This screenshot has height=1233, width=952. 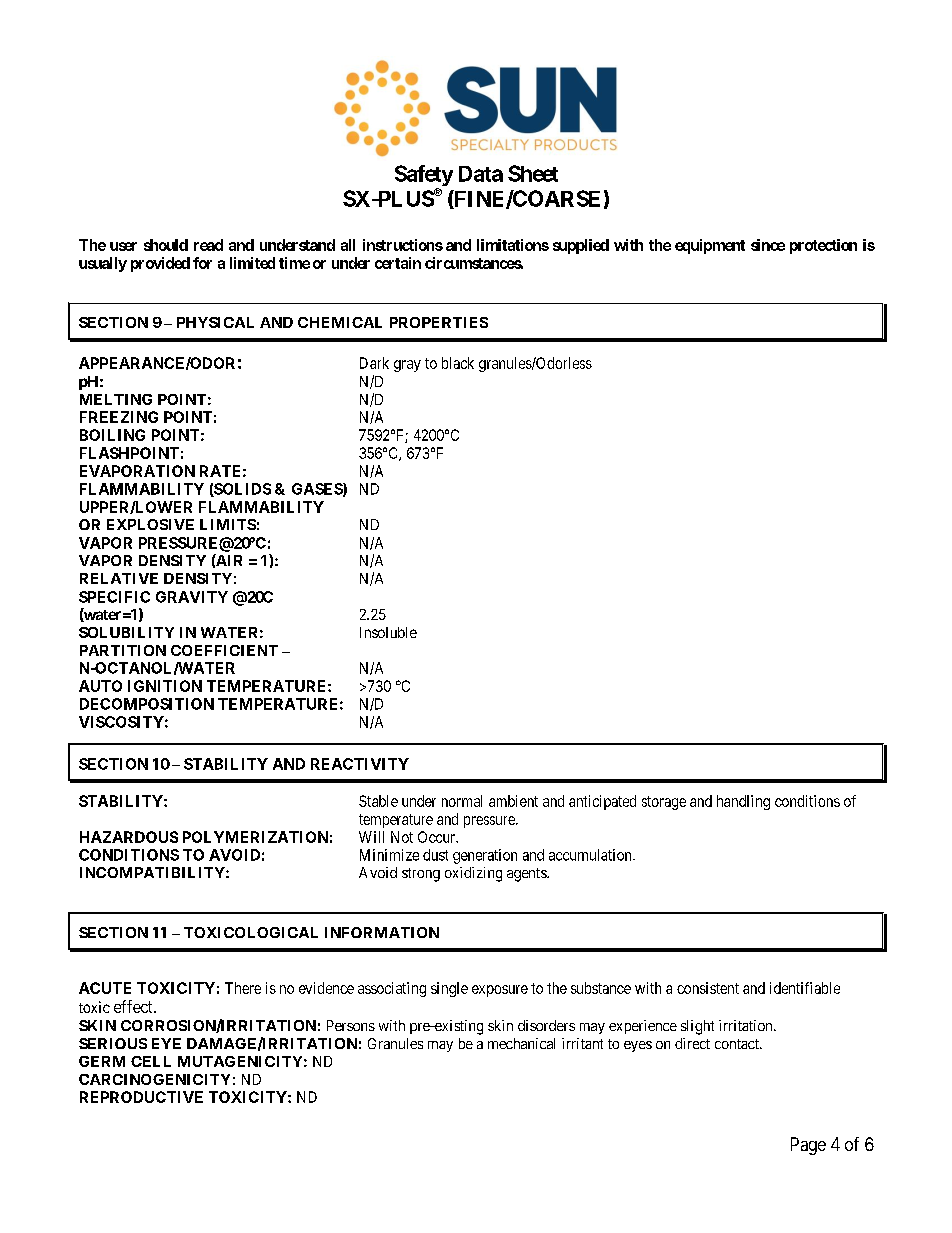 I want to click on read, so click(x=208, y=245).
